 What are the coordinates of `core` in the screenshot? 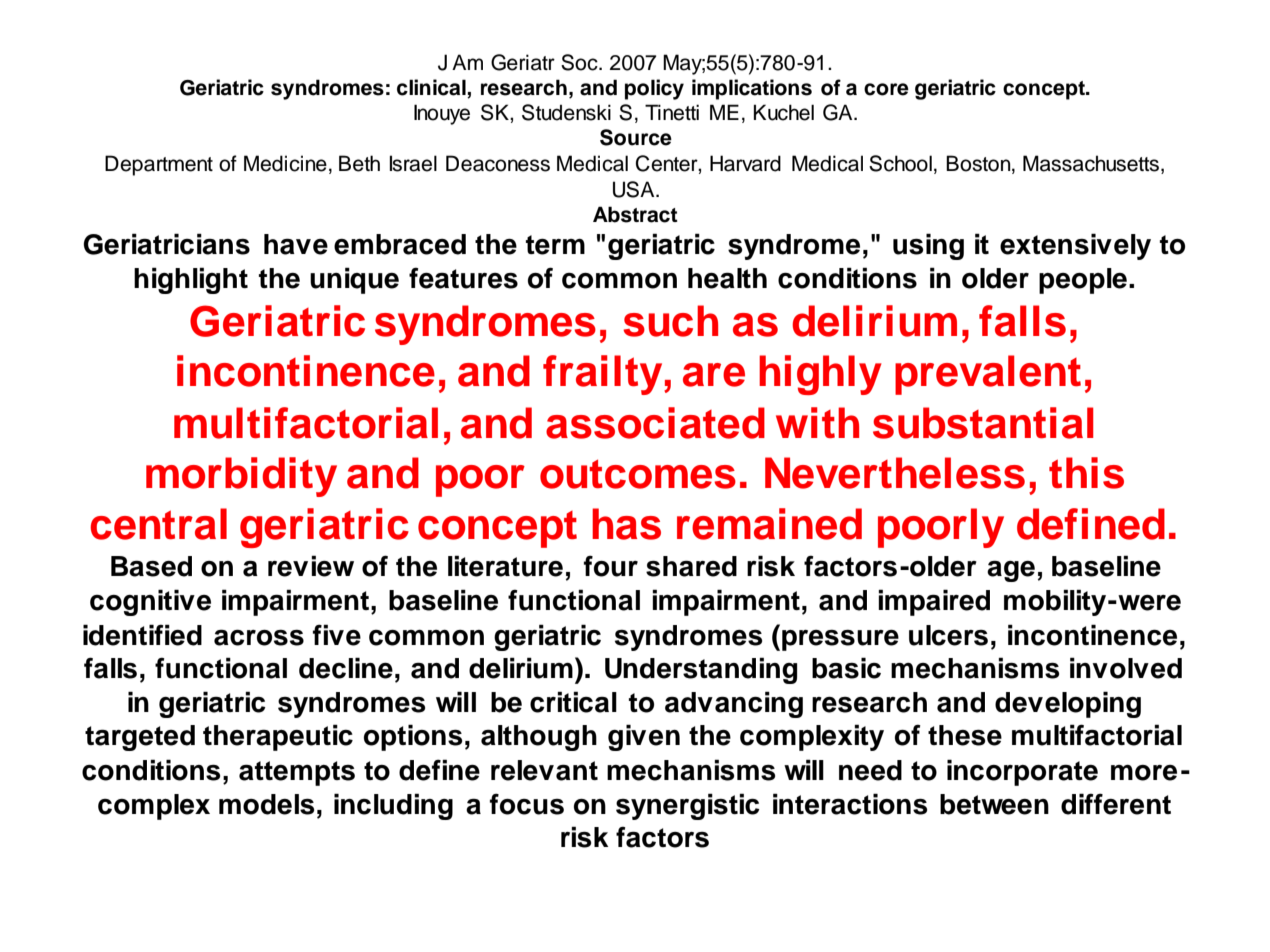 It's located at (886, 89).
